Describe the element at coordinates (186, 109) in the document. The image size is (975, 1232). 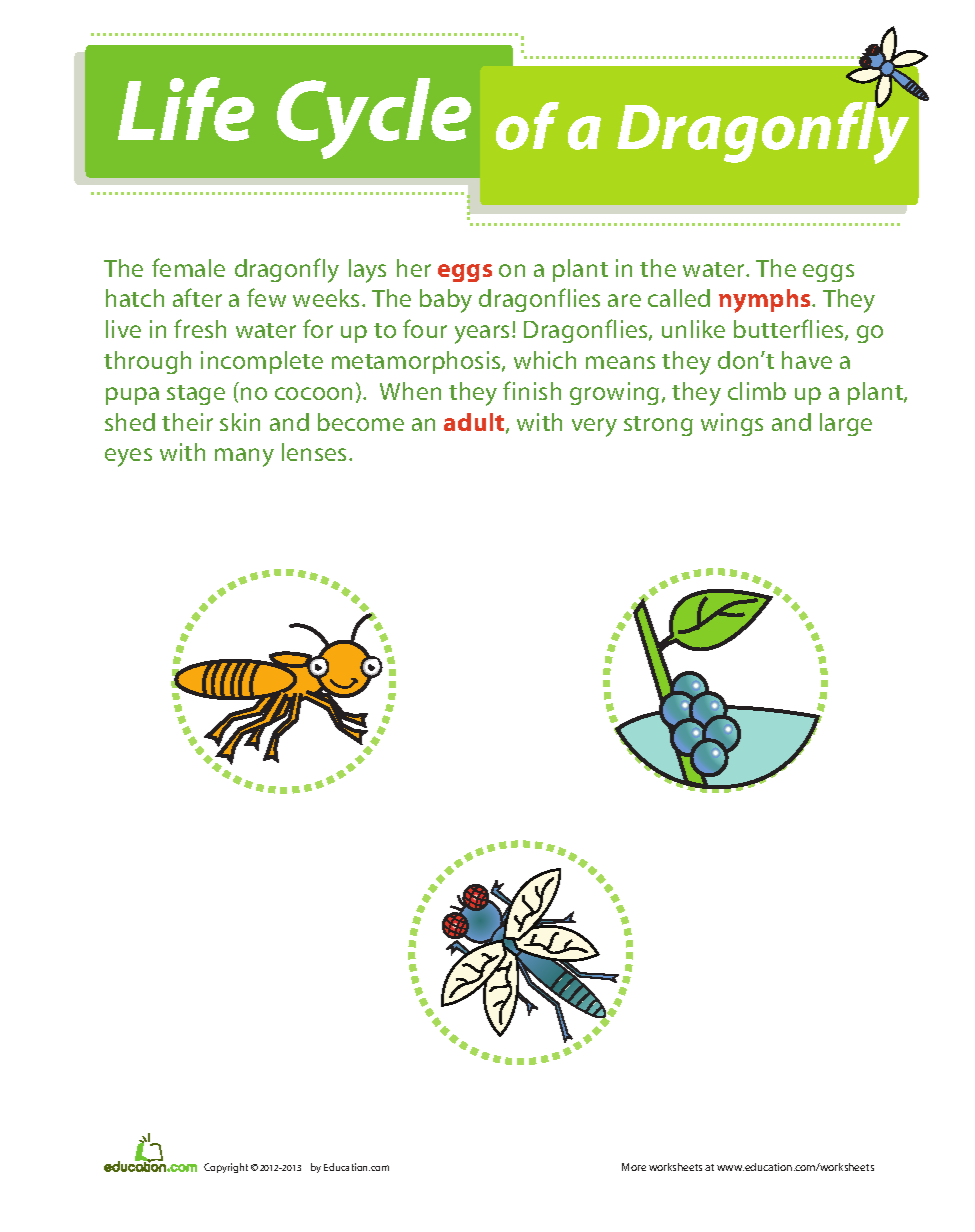
I see `Life` at that location.
